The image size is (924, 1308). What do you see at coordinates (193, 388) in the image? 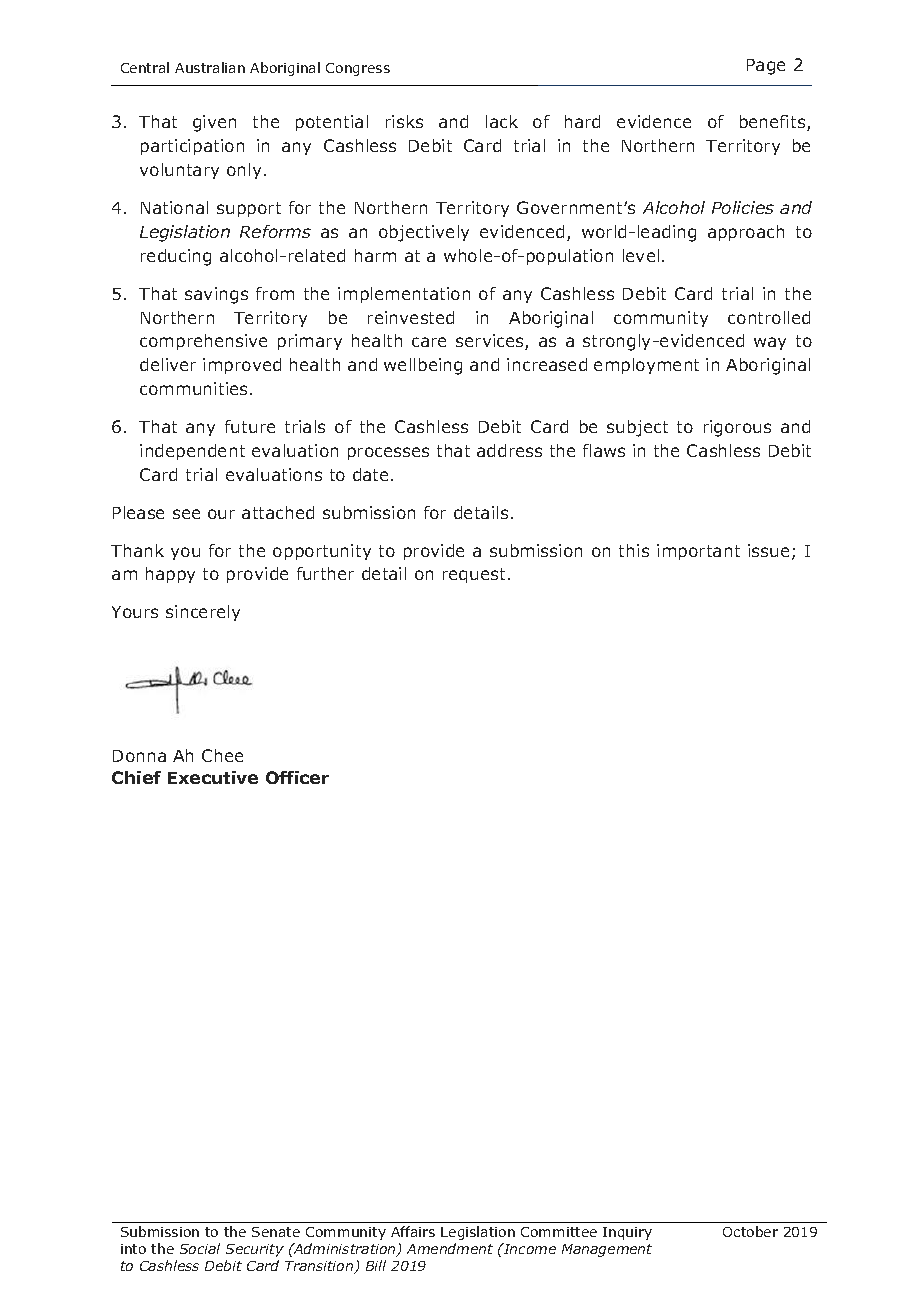
I see `communities` at bounding box center [193, 388].
